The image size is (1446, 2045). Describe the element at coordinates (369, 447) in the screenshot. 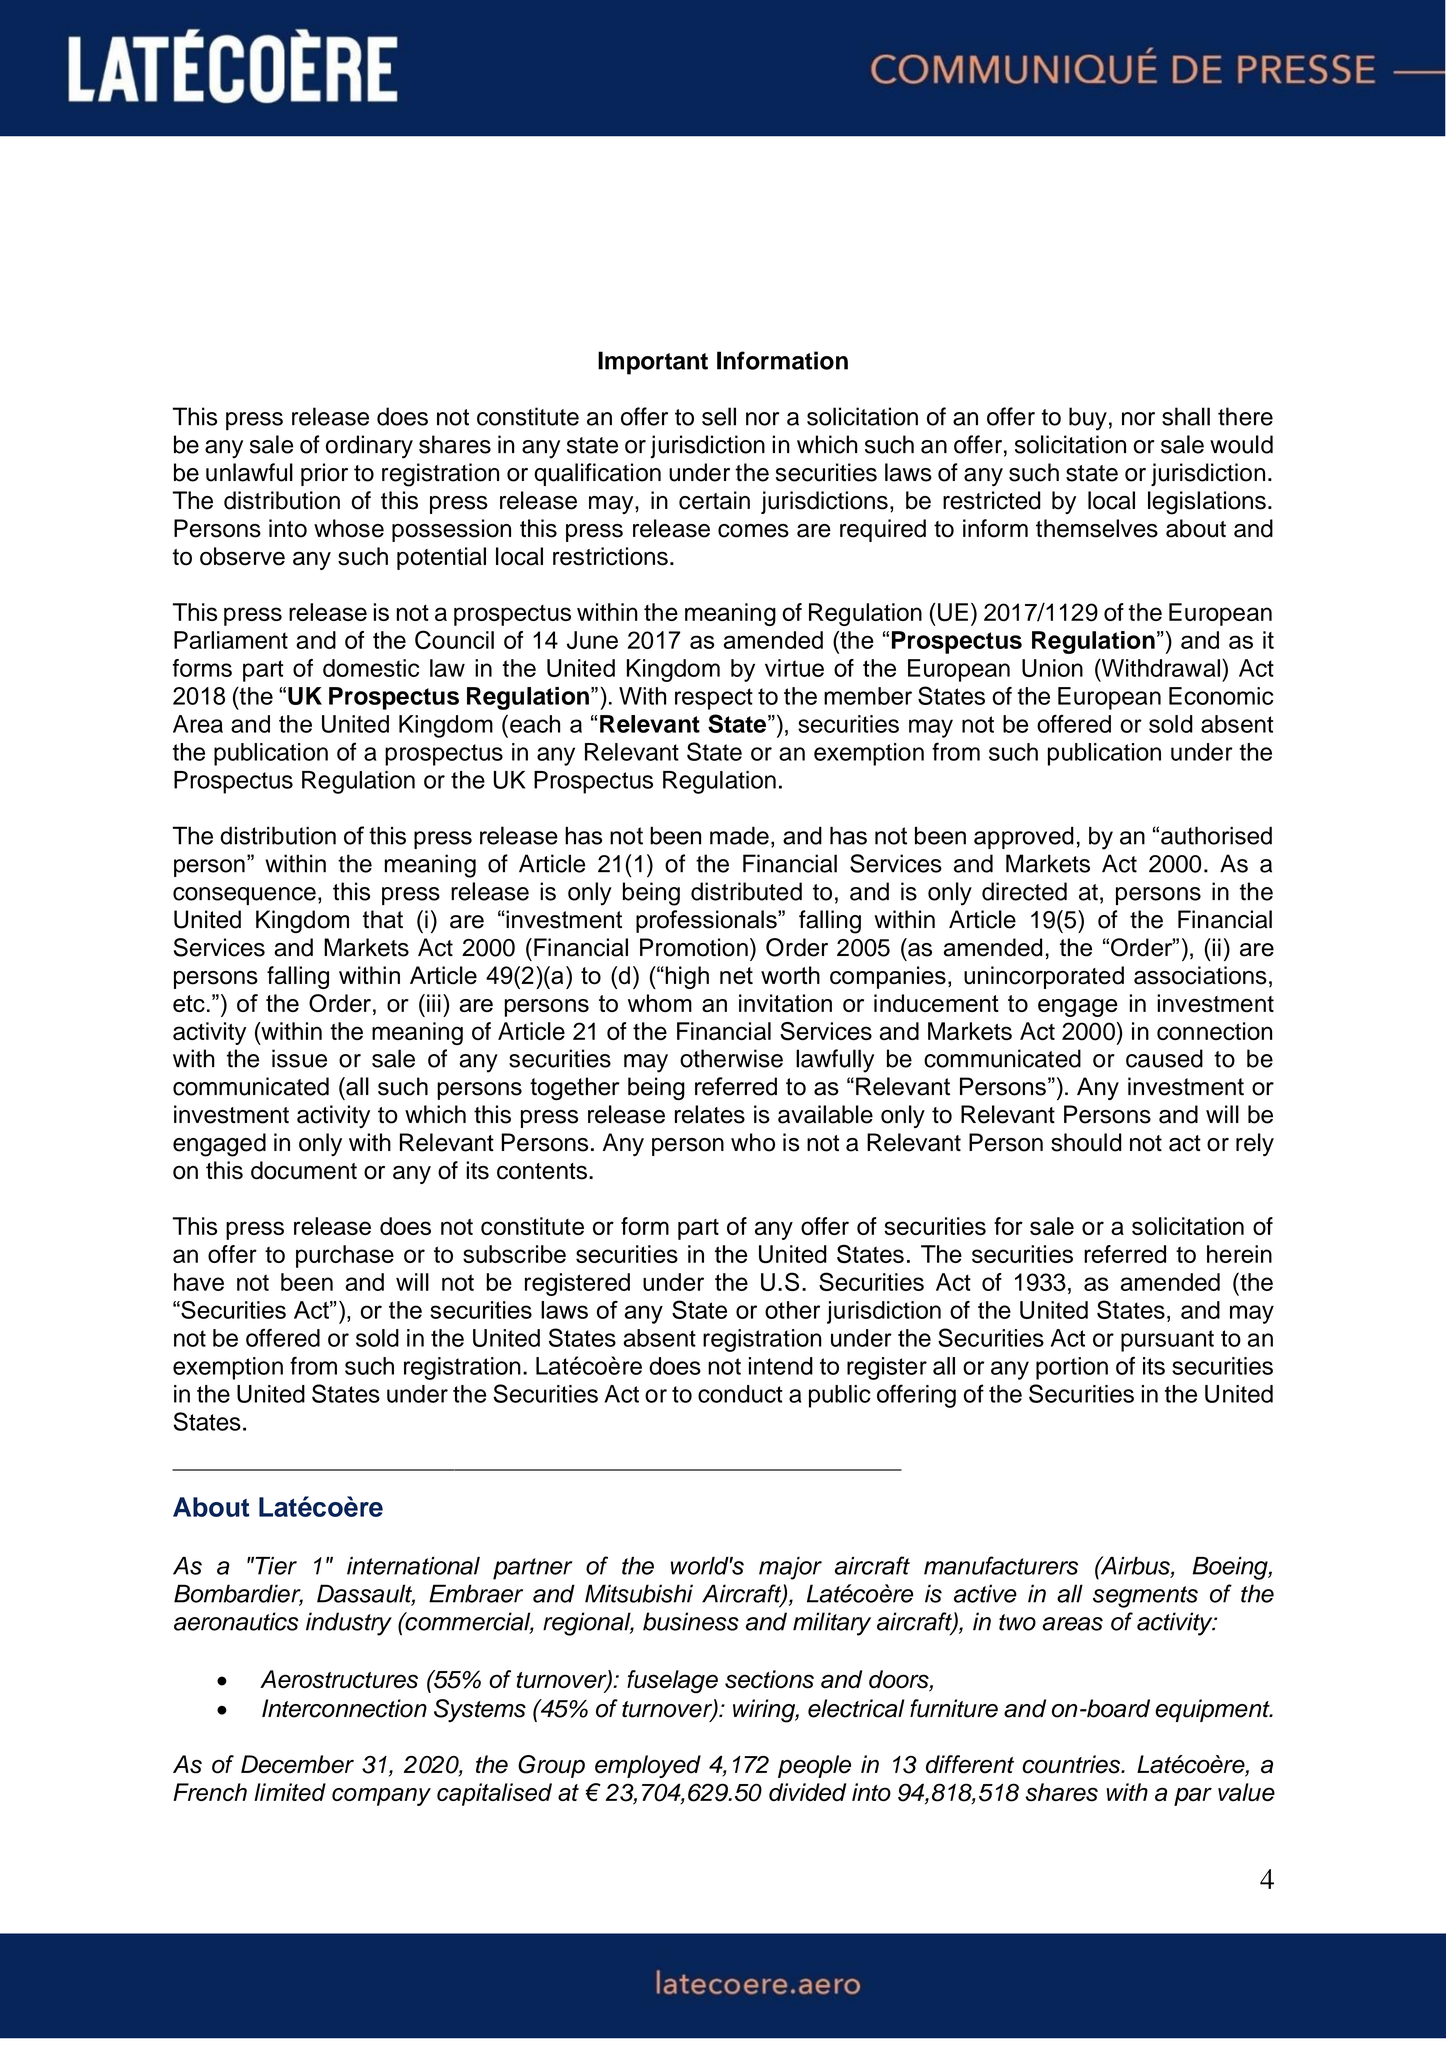

I see `ordinary` at that location.
